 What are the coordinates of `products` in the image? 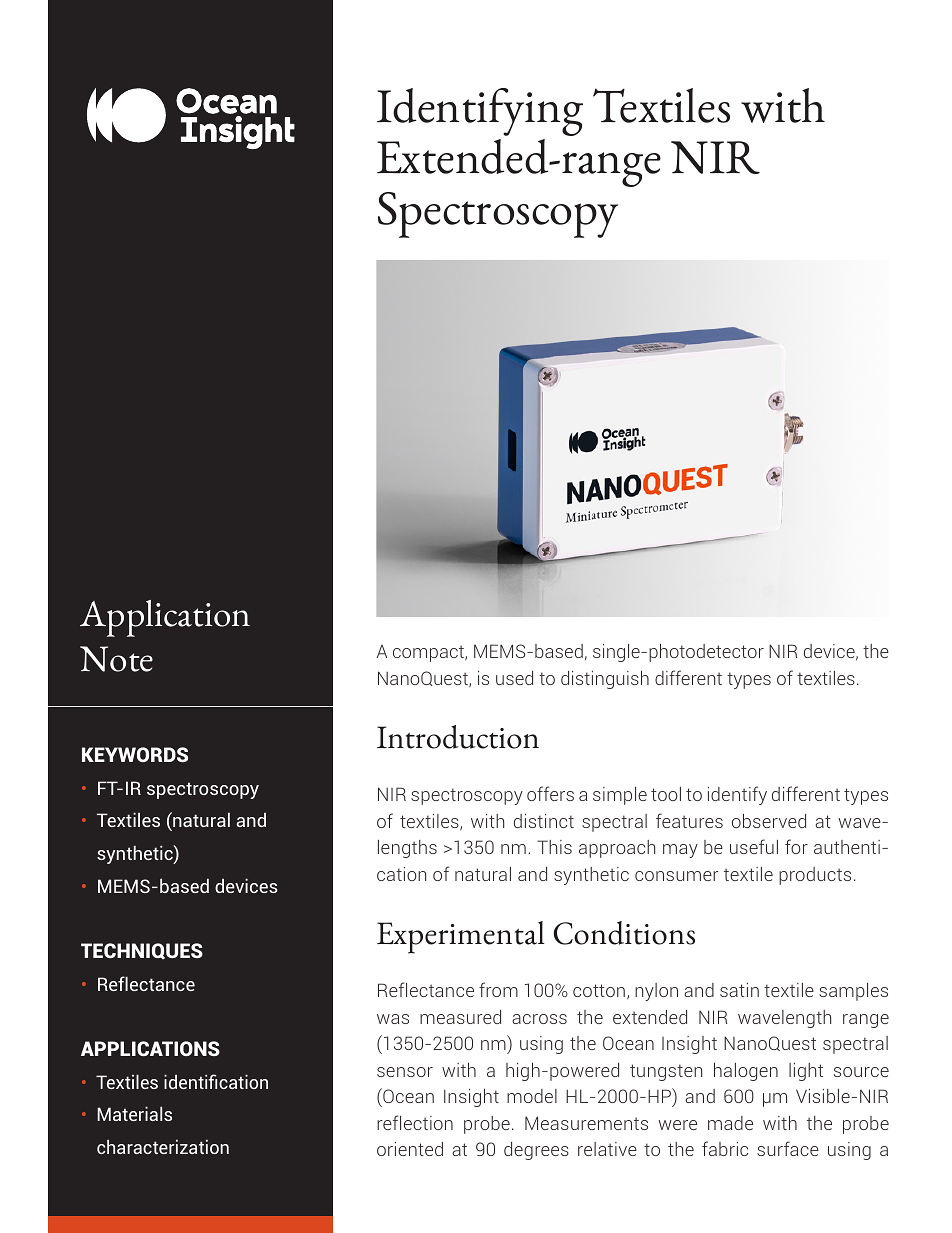 It's located at (815, 876).
